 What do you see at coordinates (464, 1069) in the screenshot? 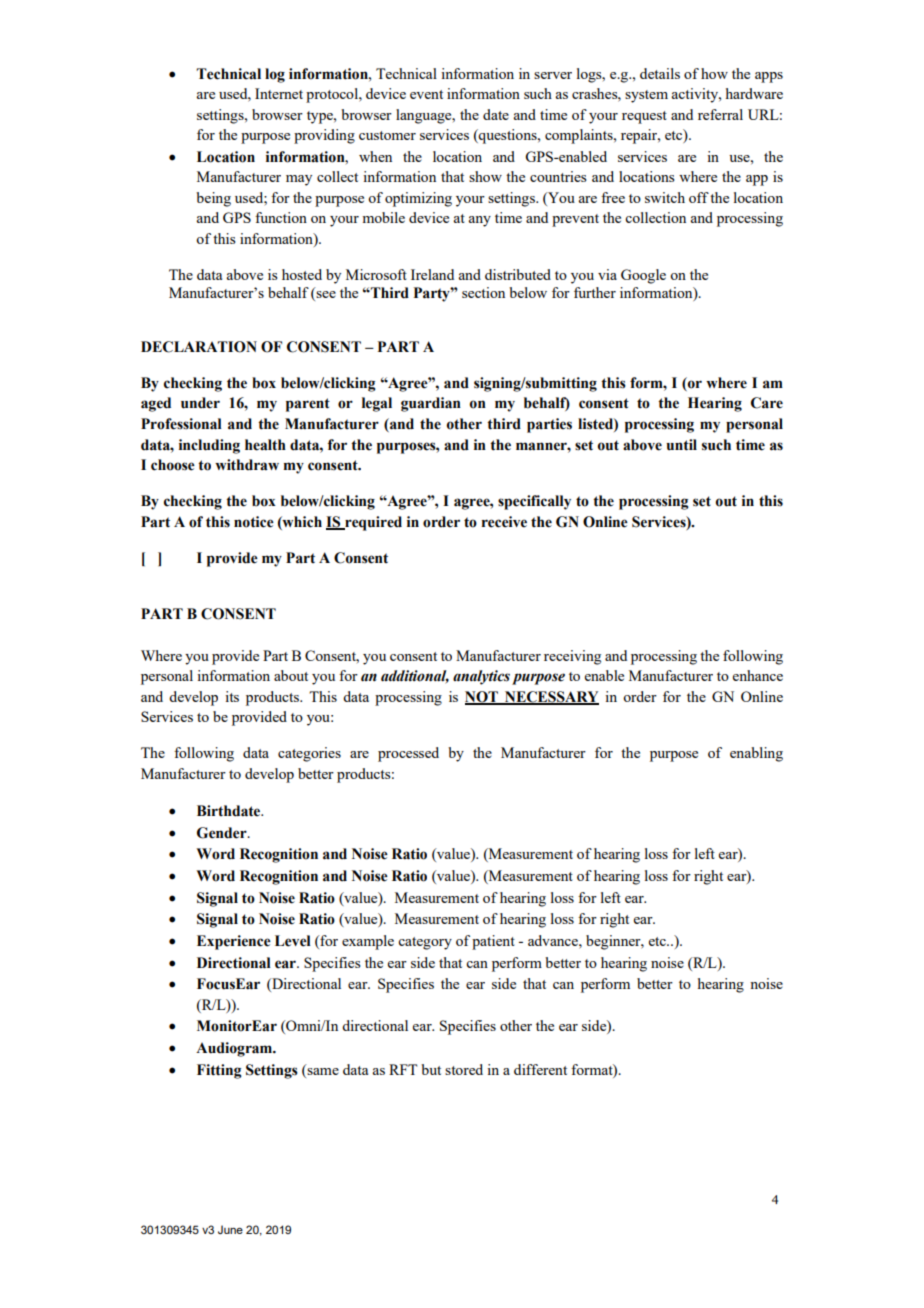
I see `stored` at bounding box center [464, 1069].
